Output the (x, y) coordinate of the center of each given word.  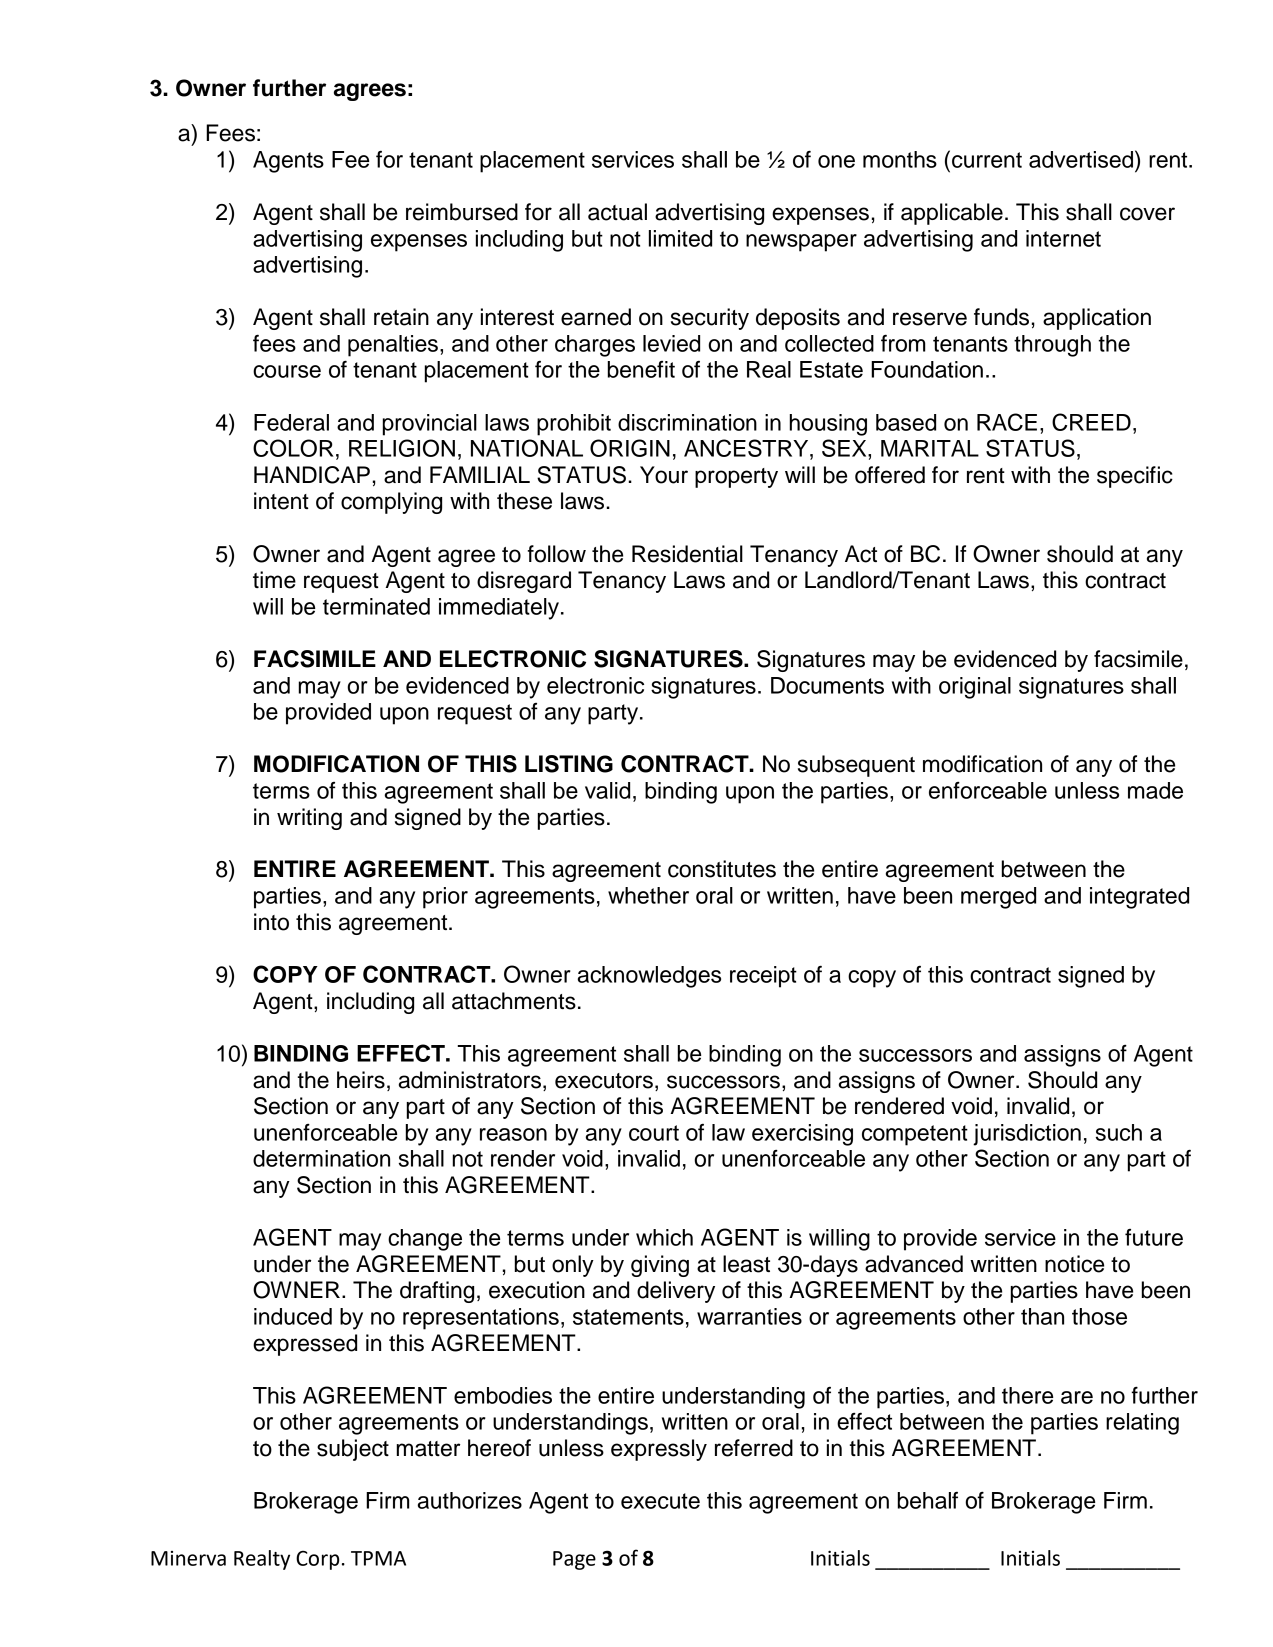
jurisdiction (1027, 1135)
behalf (928, 1500)
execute (660, 1501)
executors (604, 1081)
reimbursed (462, 212)
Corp (317, 1560)
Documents (827, 685)
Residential (687, 554)
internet (1063, 238)
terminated (376, 606)
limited (680, 238)
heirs (361, 1080)
